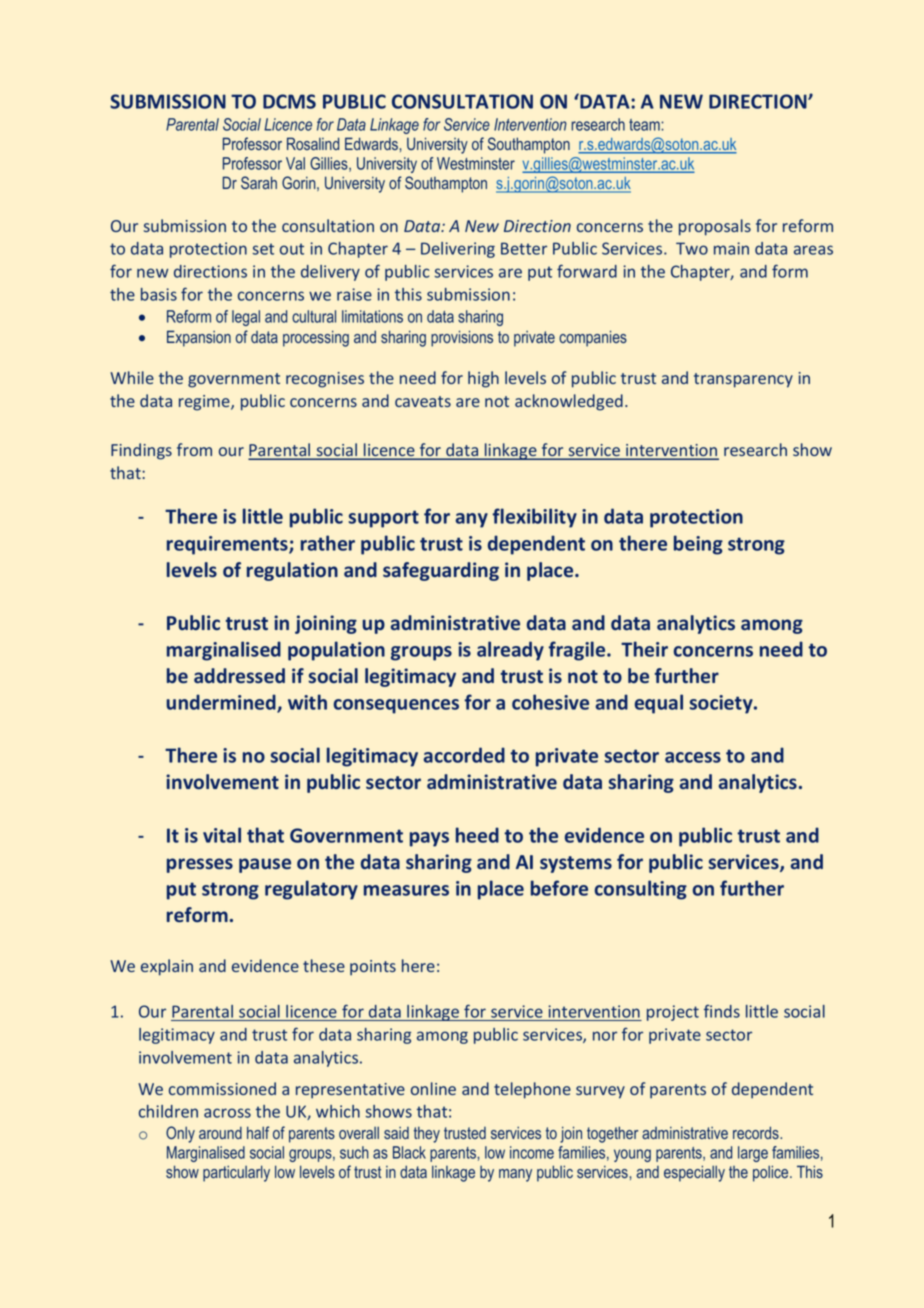  Describe the element at coordinates (715, 227) in the image. I see `proposals` at that location.
